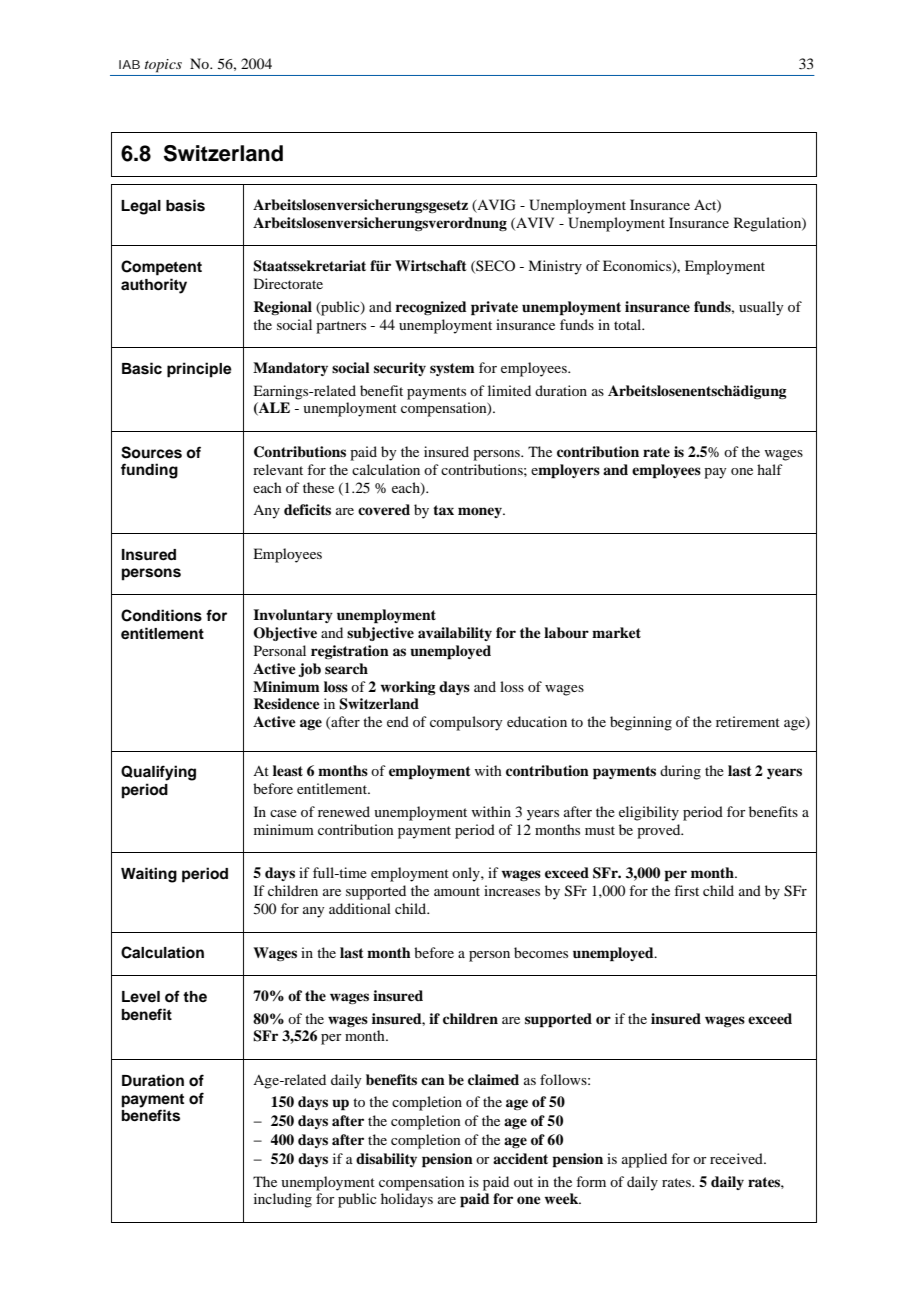 This screenshot has height=1308, width=924. I want to click on market, so click(616, 632).
